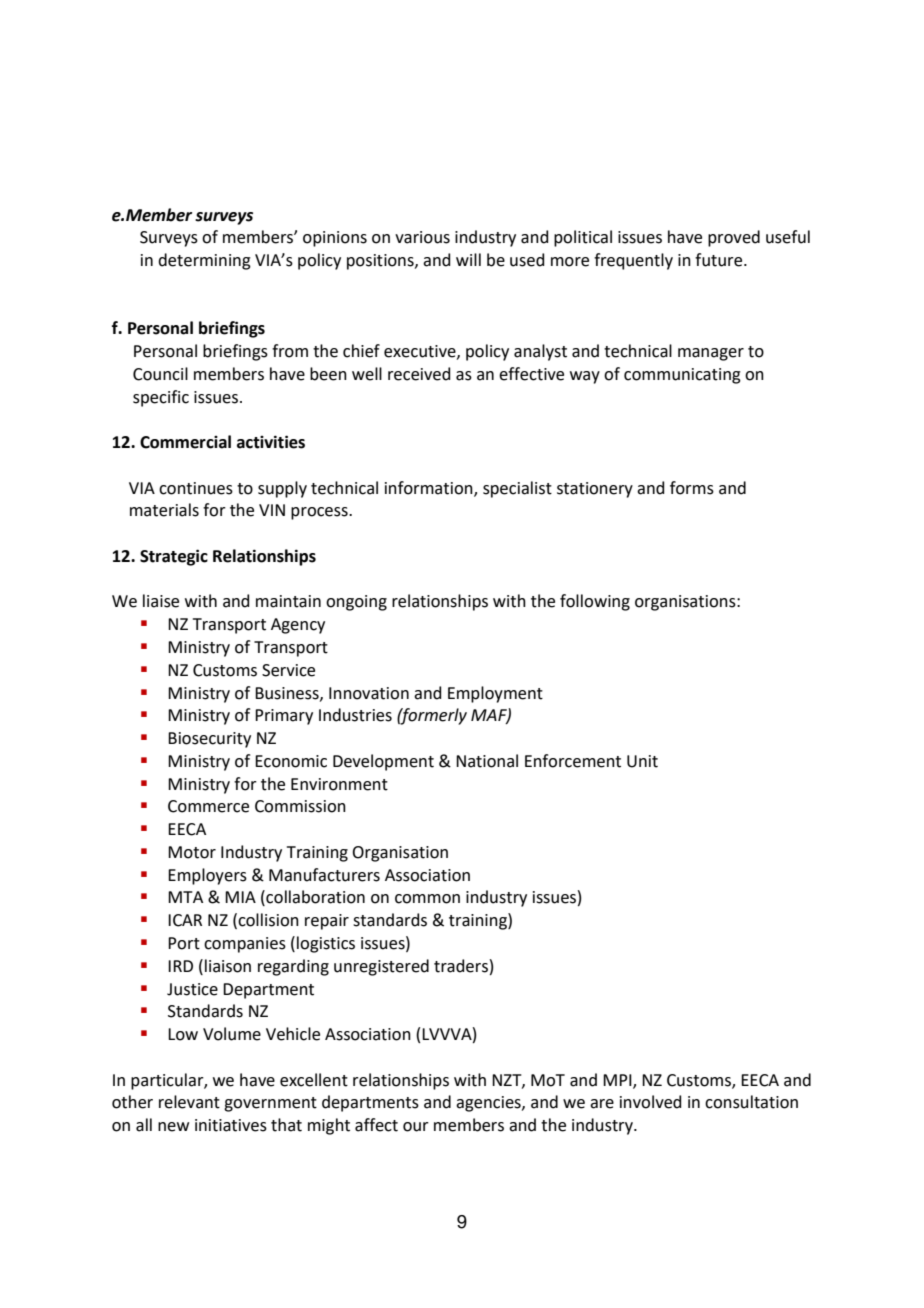 Image resolution: width=924 pixels, height=1308 pixels. What do you see at coordinates (430, 488) in the image?
I see `information` at bounding box center [430, 488].
